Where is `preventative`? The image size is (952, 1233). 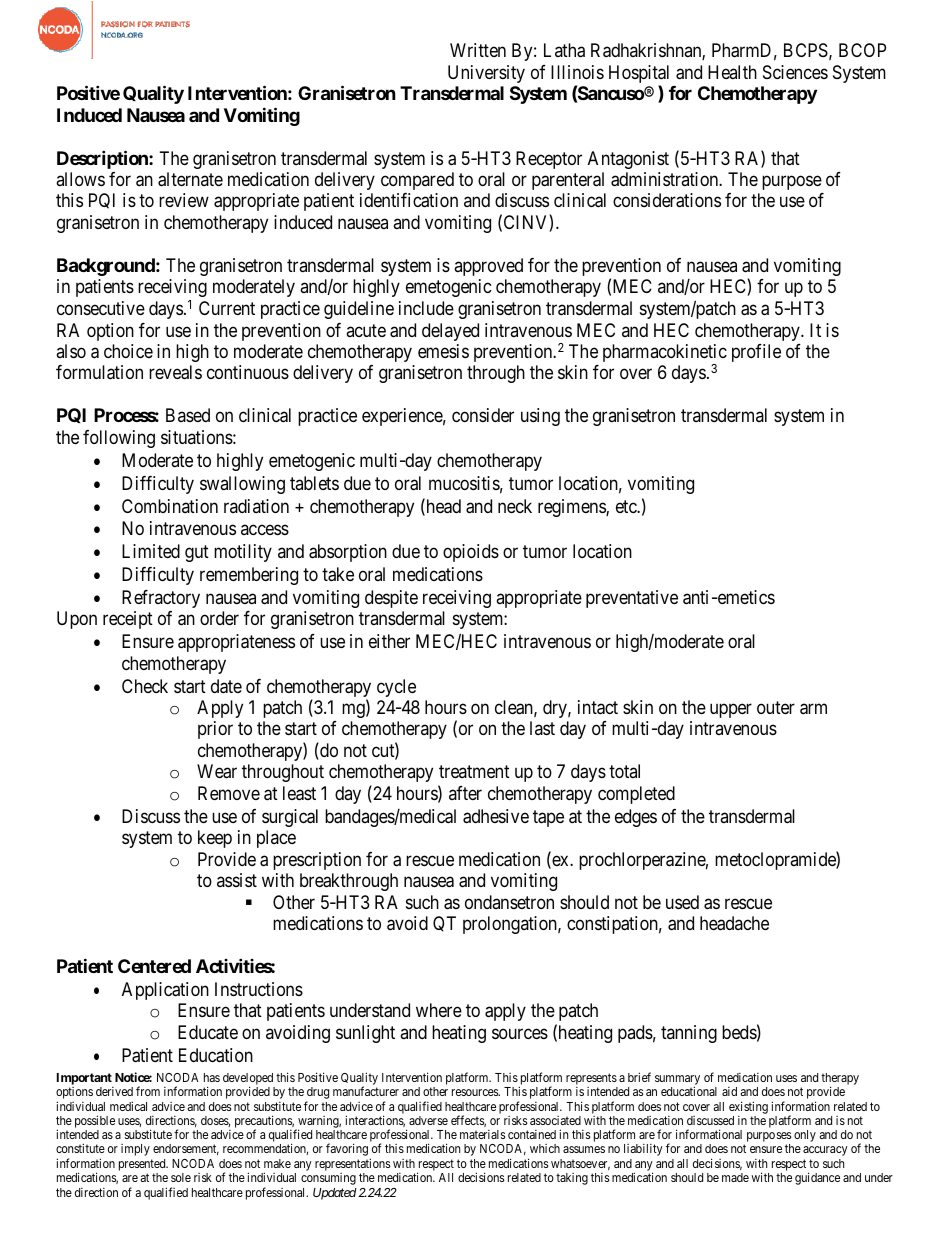
preventative is located at coordinates (632, 599).
